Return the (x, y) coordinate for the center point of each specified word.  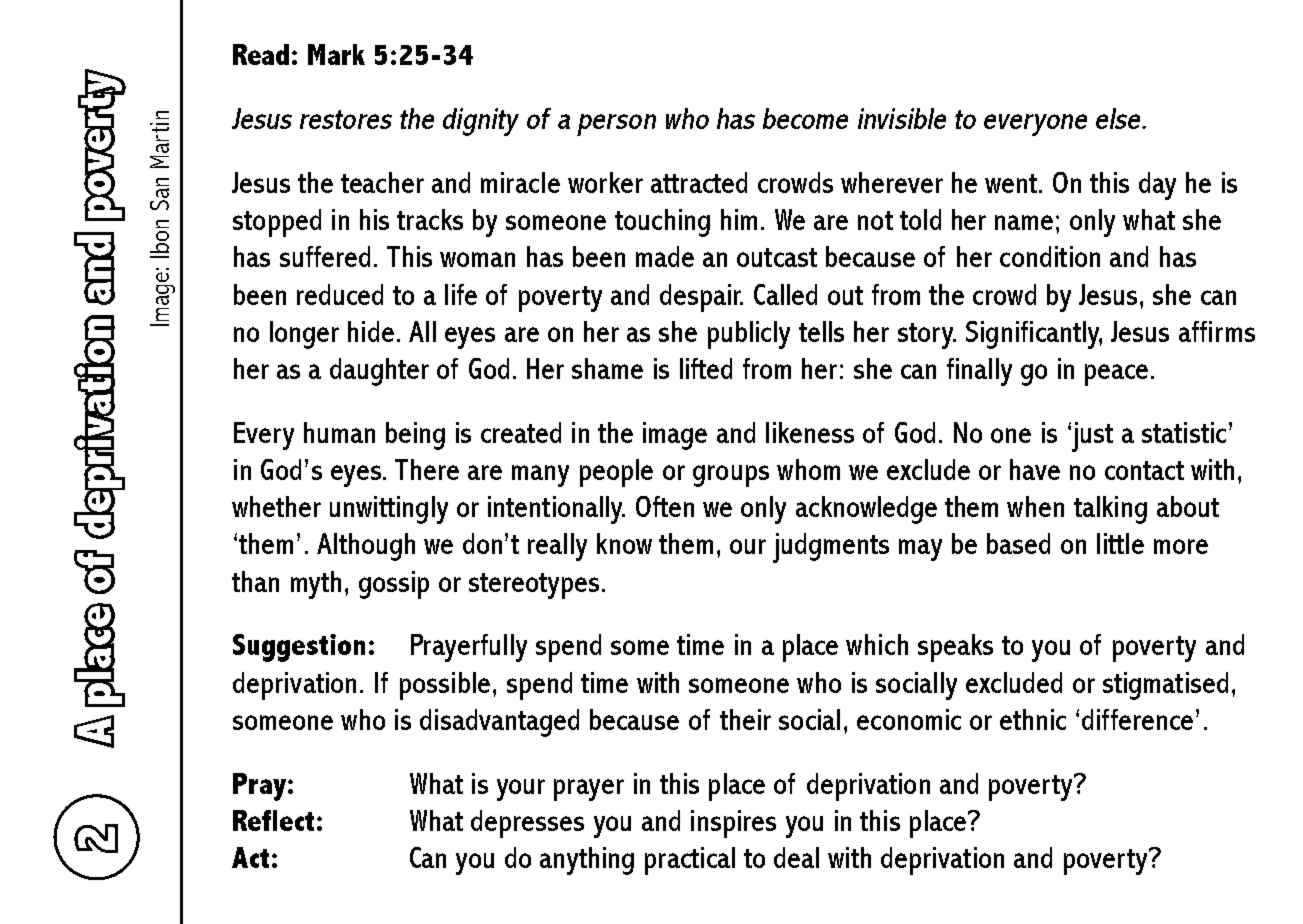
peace (1116, 375)
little (1120, 543)
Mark (336, 54)
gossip (394, 585)
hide (371, 331)
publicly (749, 335)
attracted (699, 182)
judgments (831, 548)
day (1157, 186)
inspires (733, 824)
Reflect (273, 820)
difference (1137, 719)
